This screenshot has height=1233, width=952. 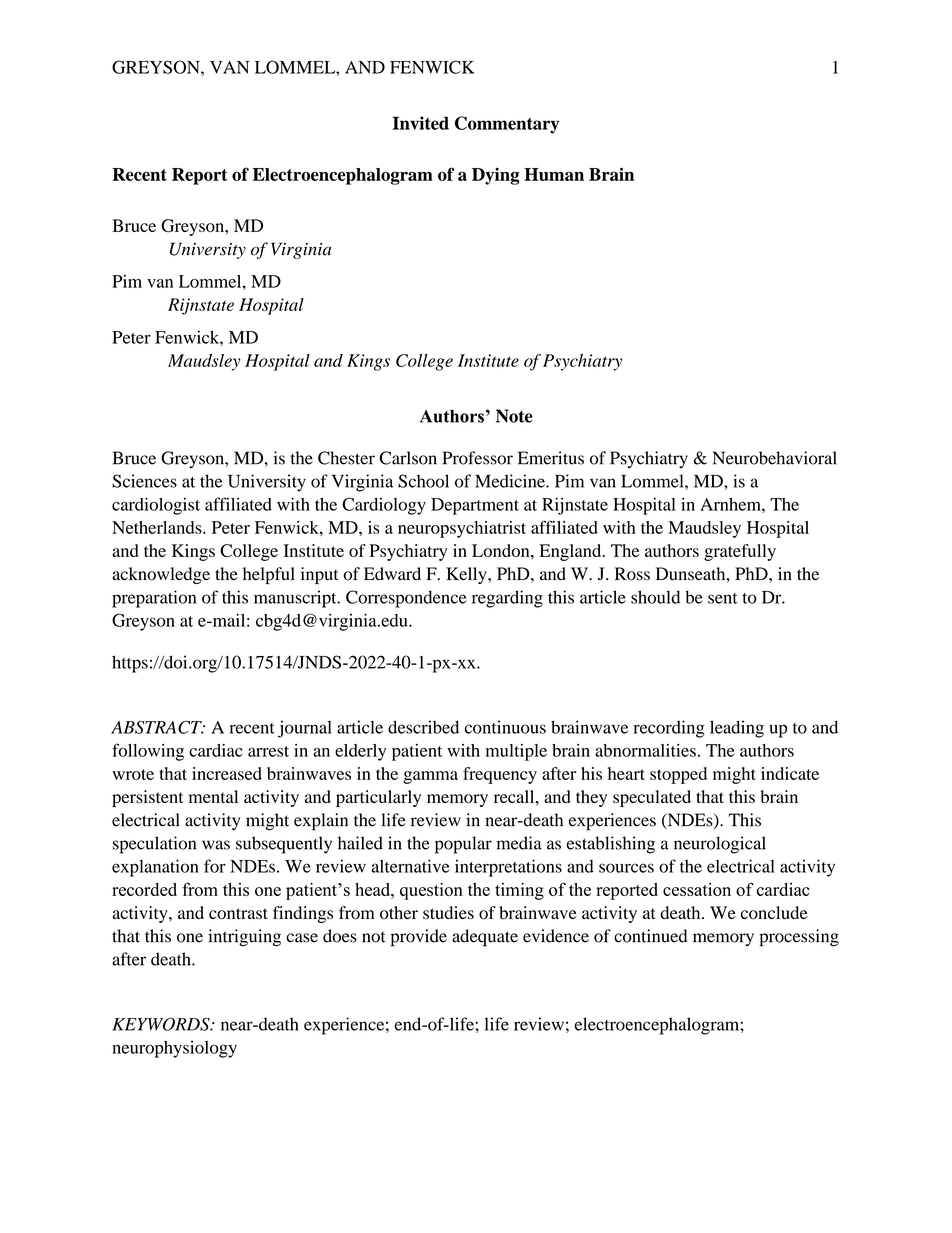 What do you see at coordinates (554, 174) in the screenshot?
I see `Human` at bounding box center [554, 174].
